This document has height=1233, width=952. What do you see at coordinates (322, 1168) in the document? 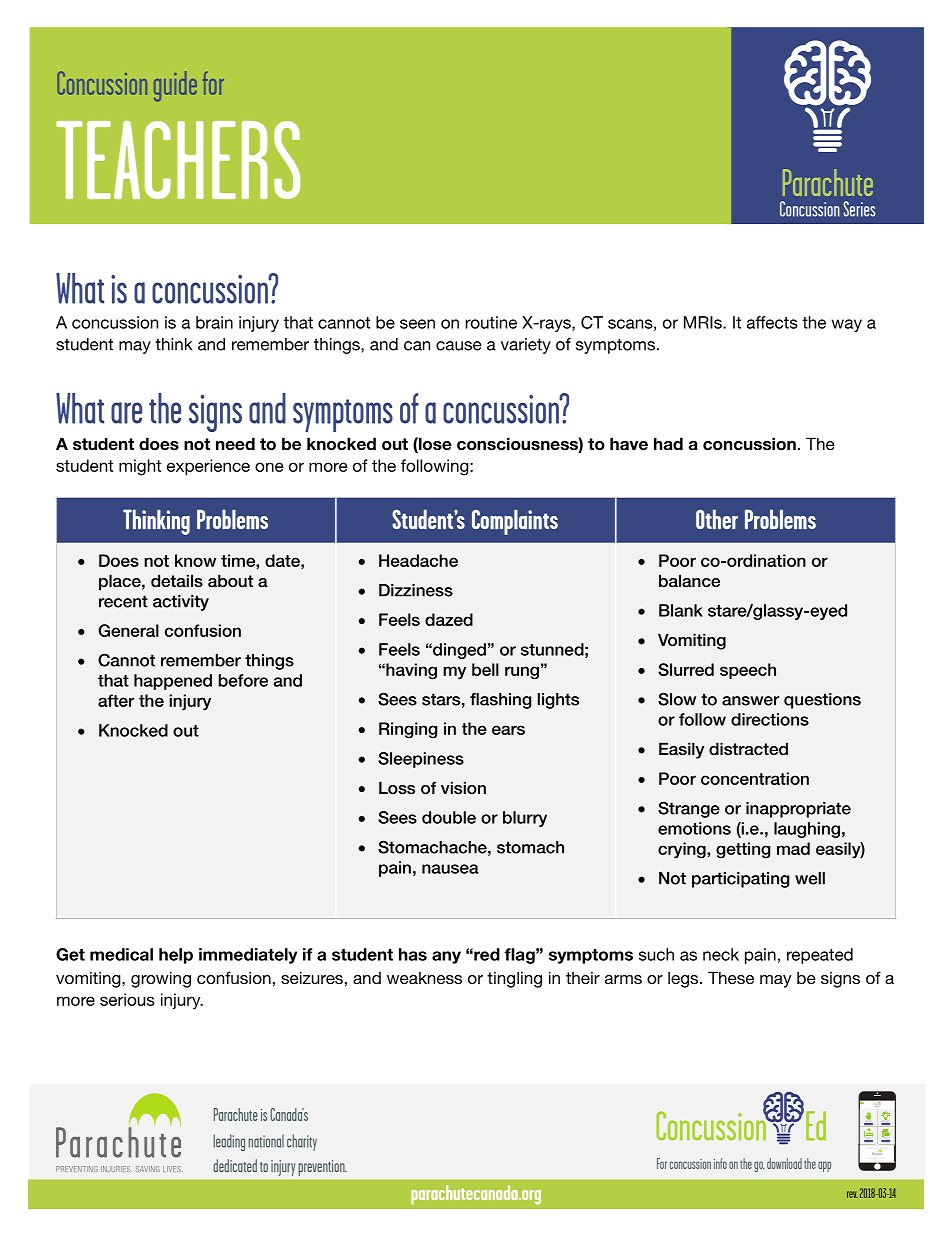
I see `prevention` at bounding box center [322, 1168].
